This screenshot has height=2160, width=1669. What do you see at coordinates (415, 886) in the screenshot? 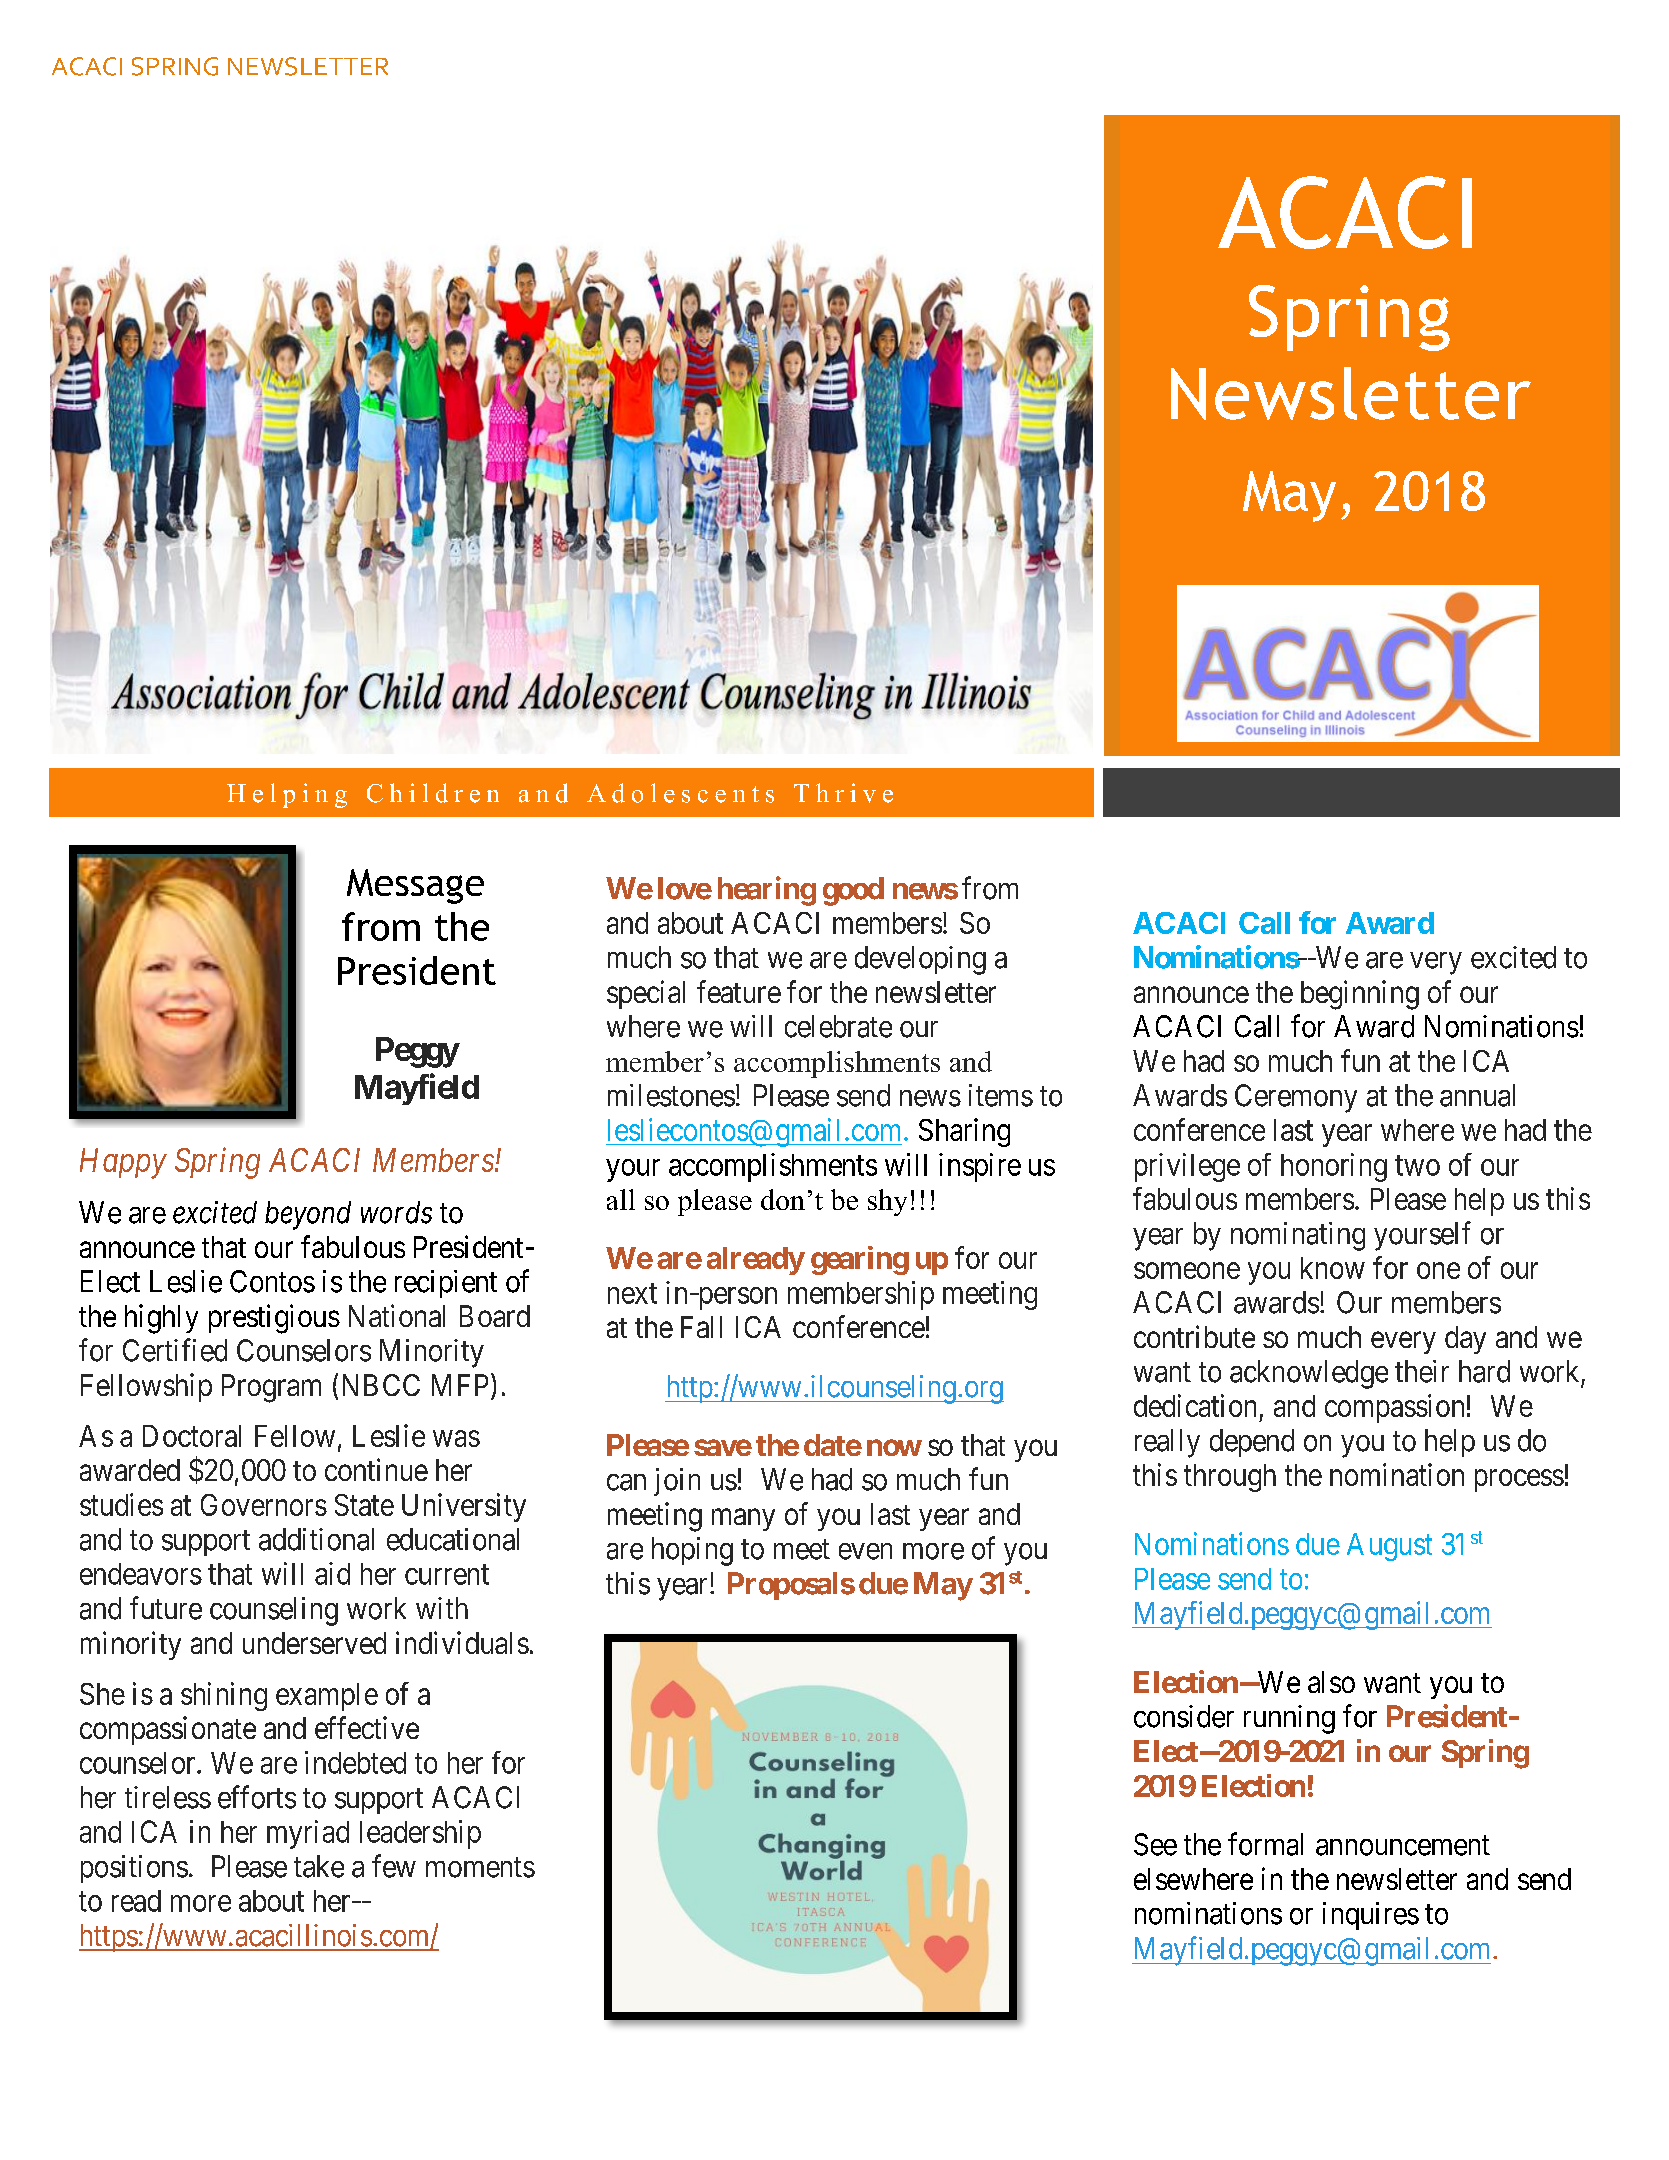
I see `Message` at bounding box center [415, 886].
